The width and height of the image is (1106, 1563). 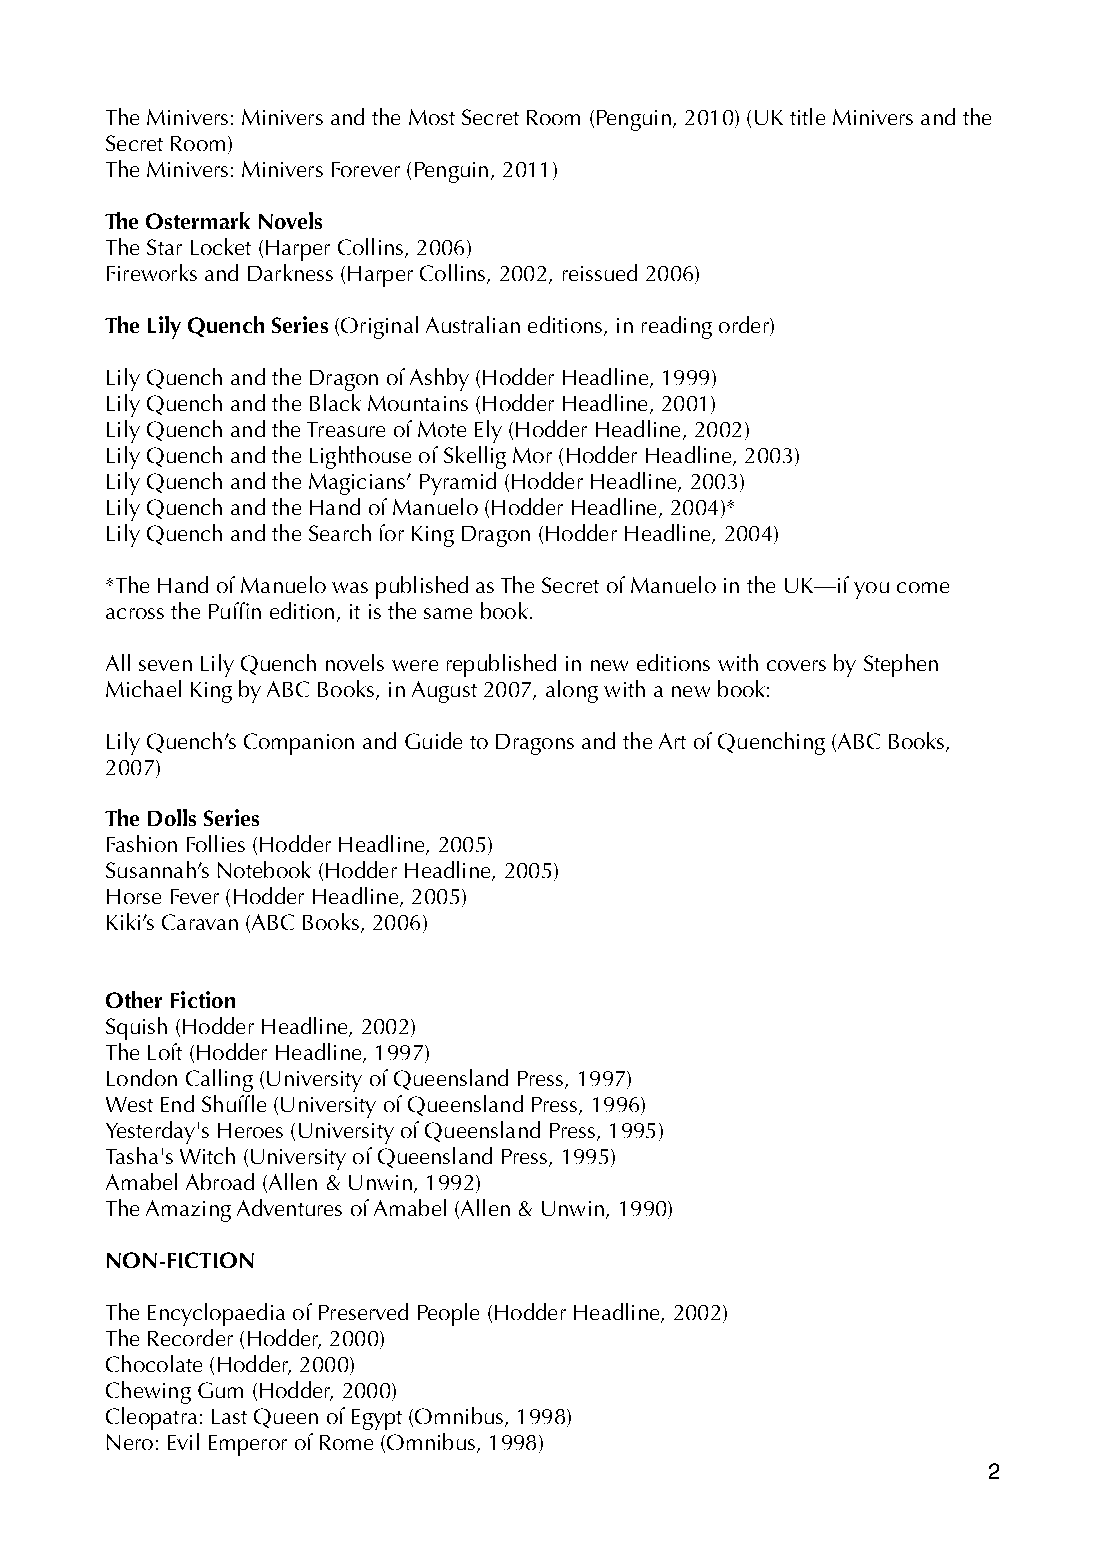 What do you see at coordinates (796, 665) in the image?
I see `covers` at bounding box center [796, 665].
